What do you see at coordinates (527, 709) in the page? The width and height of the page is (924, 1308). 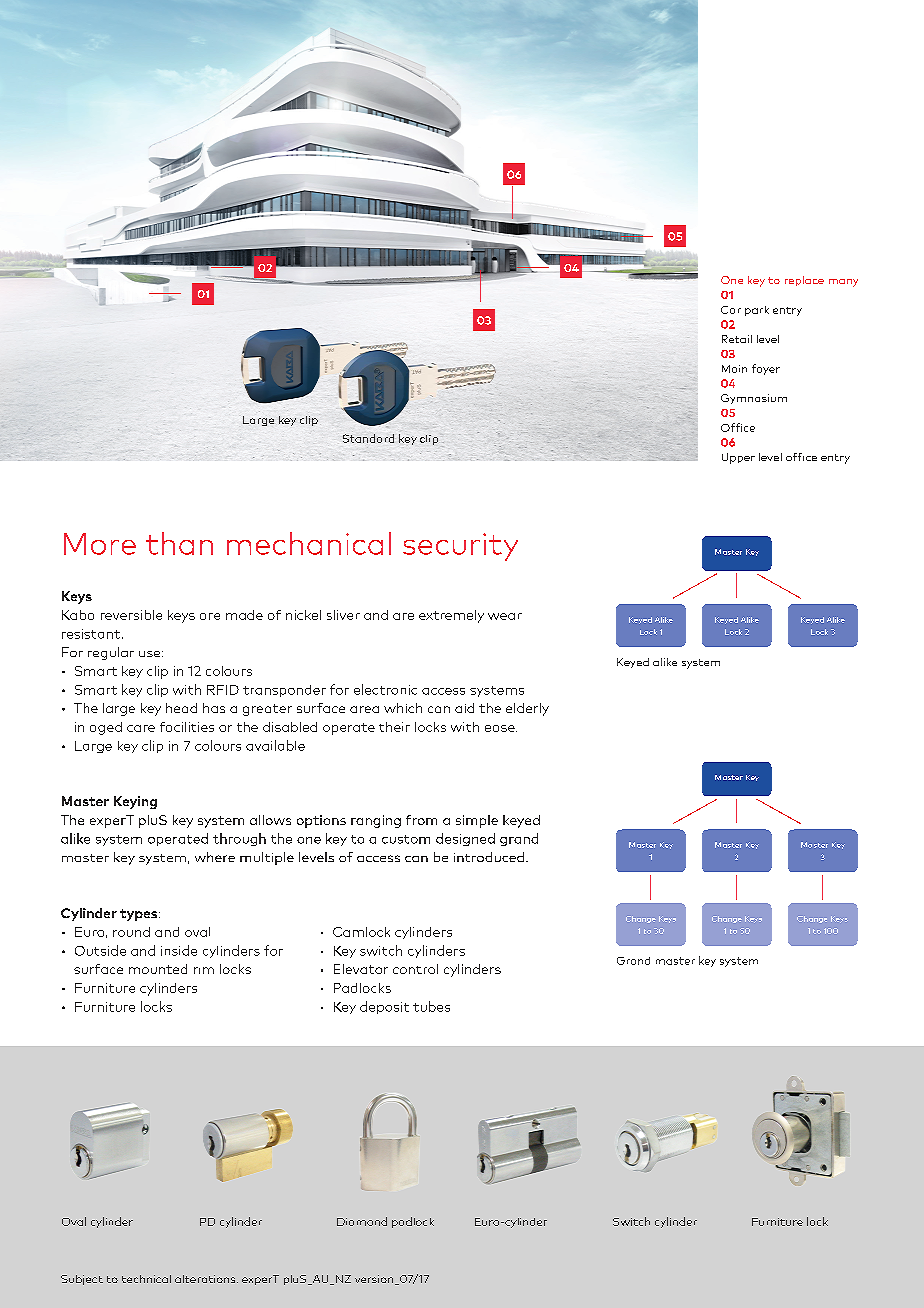 I see `elderly` at bounding box center [527, 709].
